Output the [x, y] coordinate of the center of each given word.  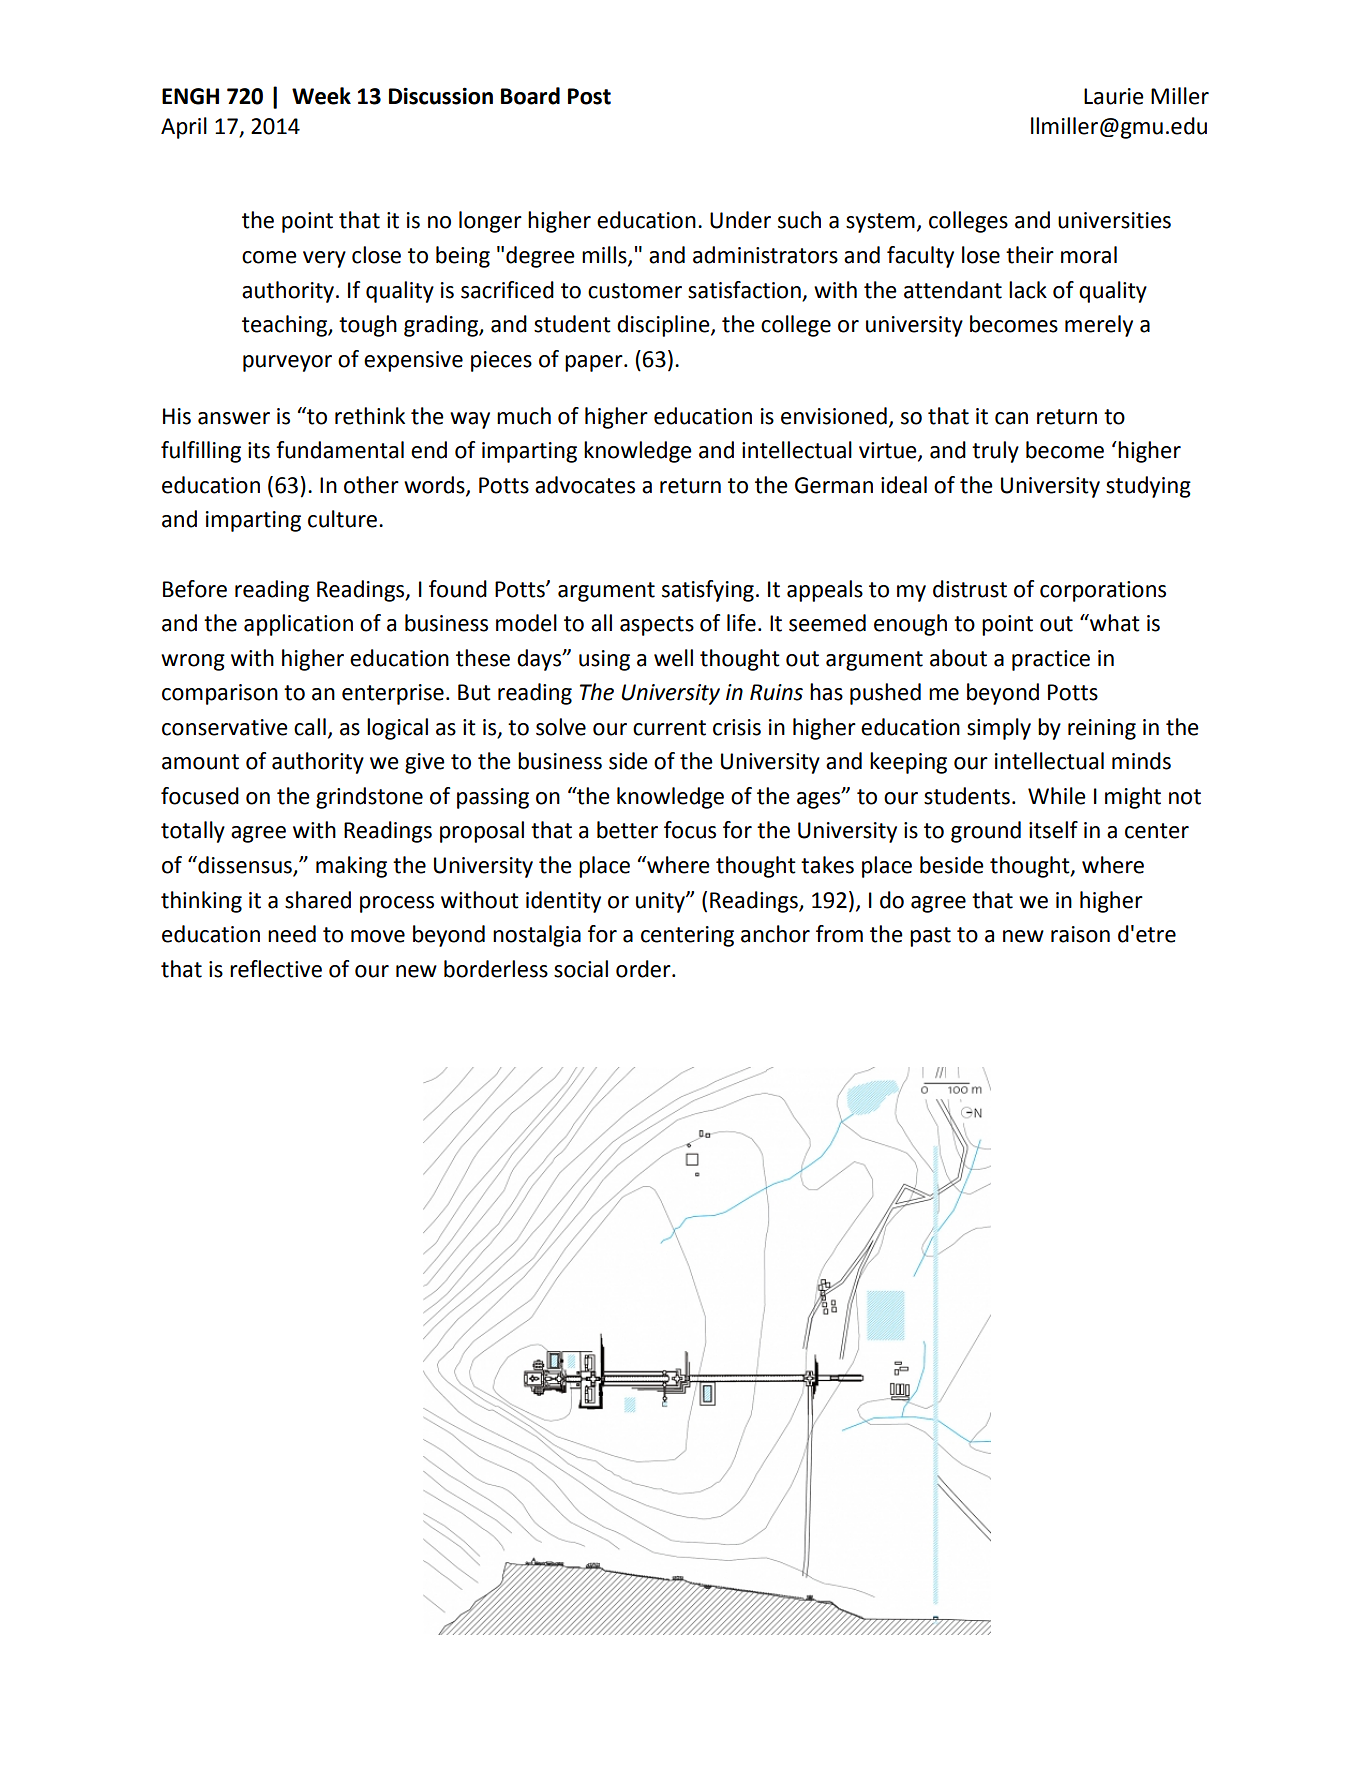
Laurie [1114, 96]
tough [368, 326]
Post [589, 96]
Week [321, 96]
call [310, 727]
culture [342, 519]
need [292, 934]
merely [1099, 326]
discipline [664, 326]
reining [1102, 729]
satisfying [708, 591]
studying [1148, 487]
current [669, 728]
